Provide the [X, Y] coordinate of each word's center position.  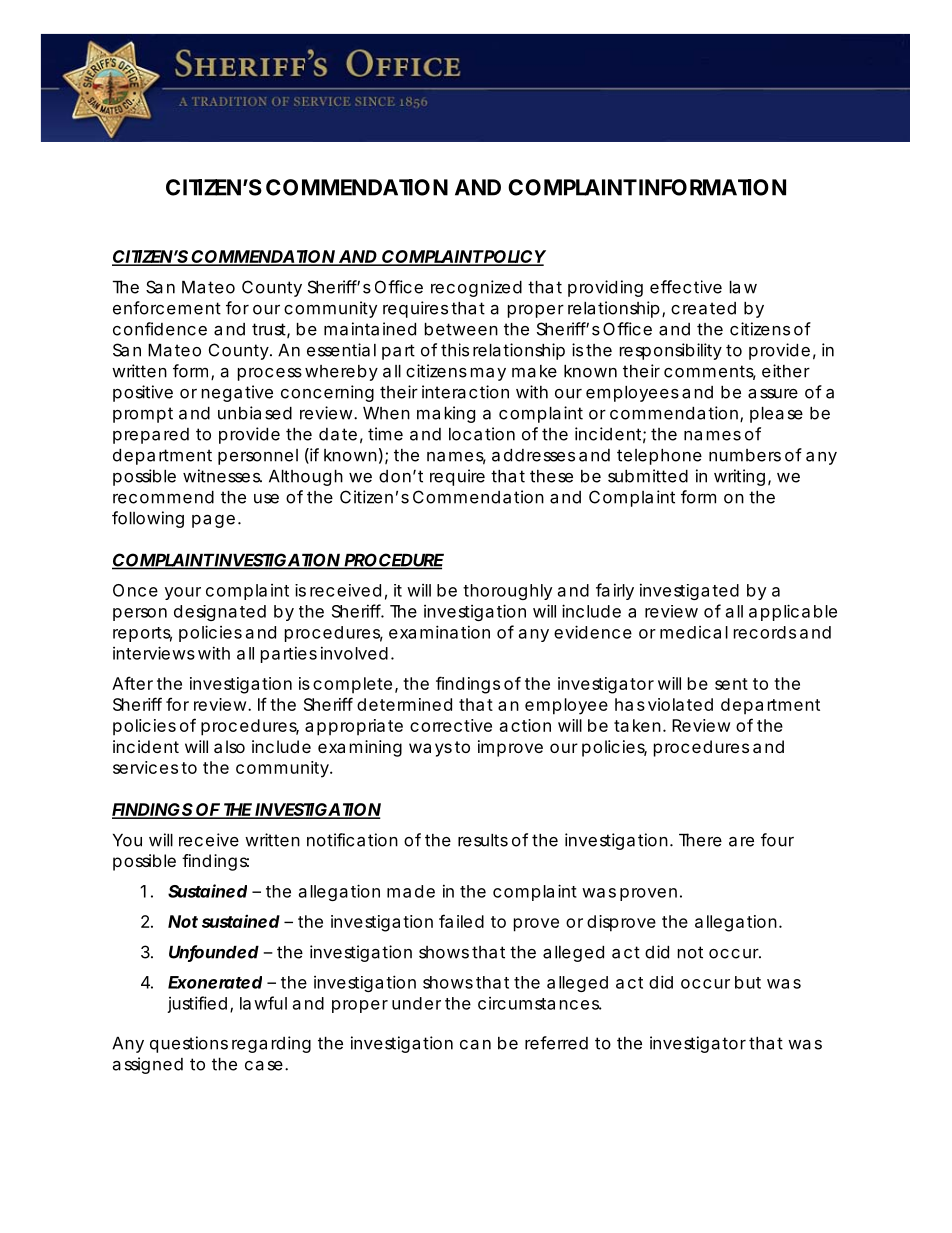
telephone [659, 457]
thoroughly [508, 592]
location [482, 434]
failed [461, 921]
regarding [271, 1044]
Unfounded [214, 953]
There [700, 840]
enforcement [167, 308]
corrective [451, 725]
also [229, 746]
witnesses [222, 476]
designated [220, 613]
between [461, 329]
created [703, 308]
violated [680, 704]
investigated [689, 591]
